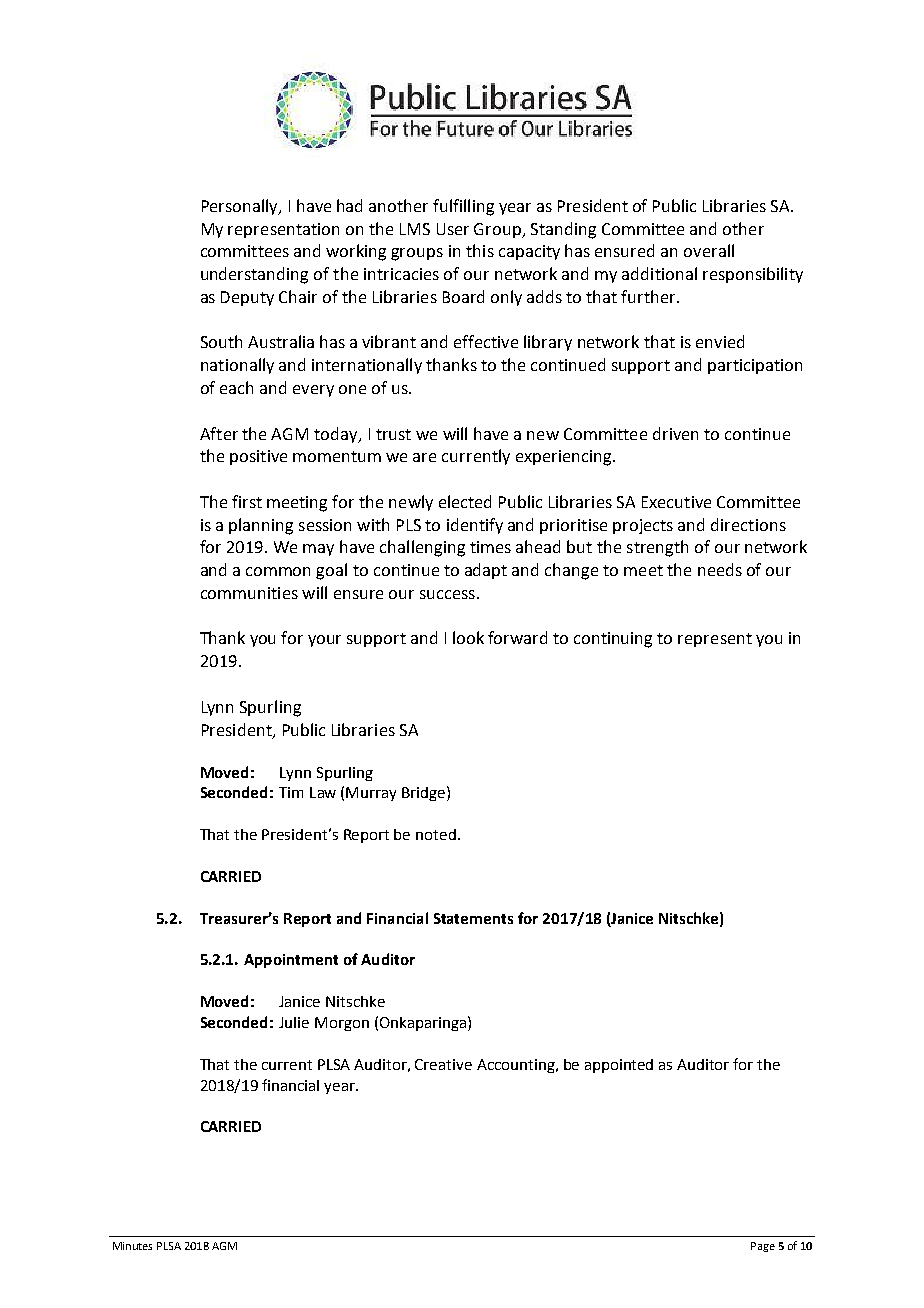  I want to click on appointed, so click(619, 1066).
